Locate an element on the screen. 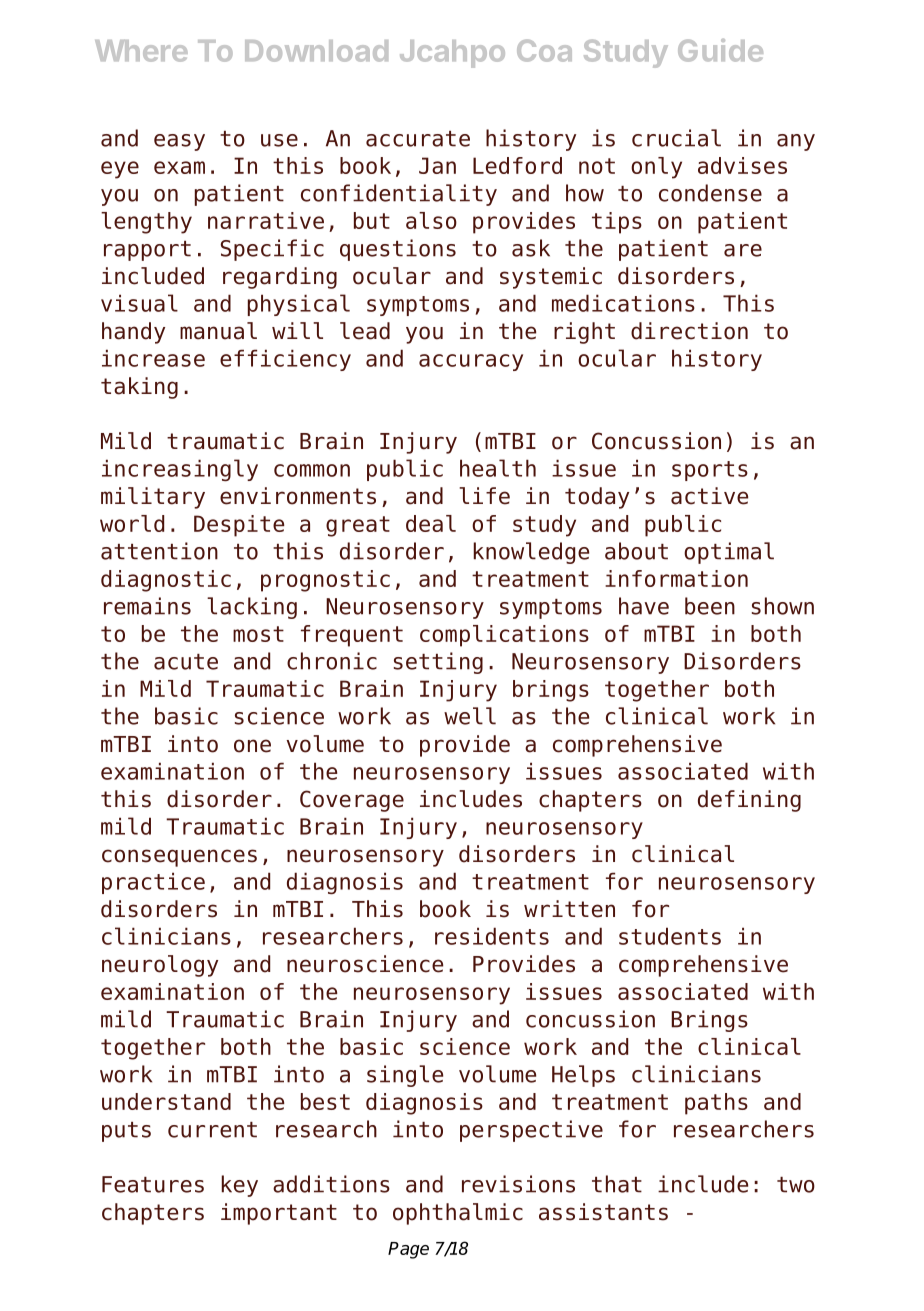 The height and width of the screenshot is (1311, 924). Guide is located at coordinates (720, 50).
